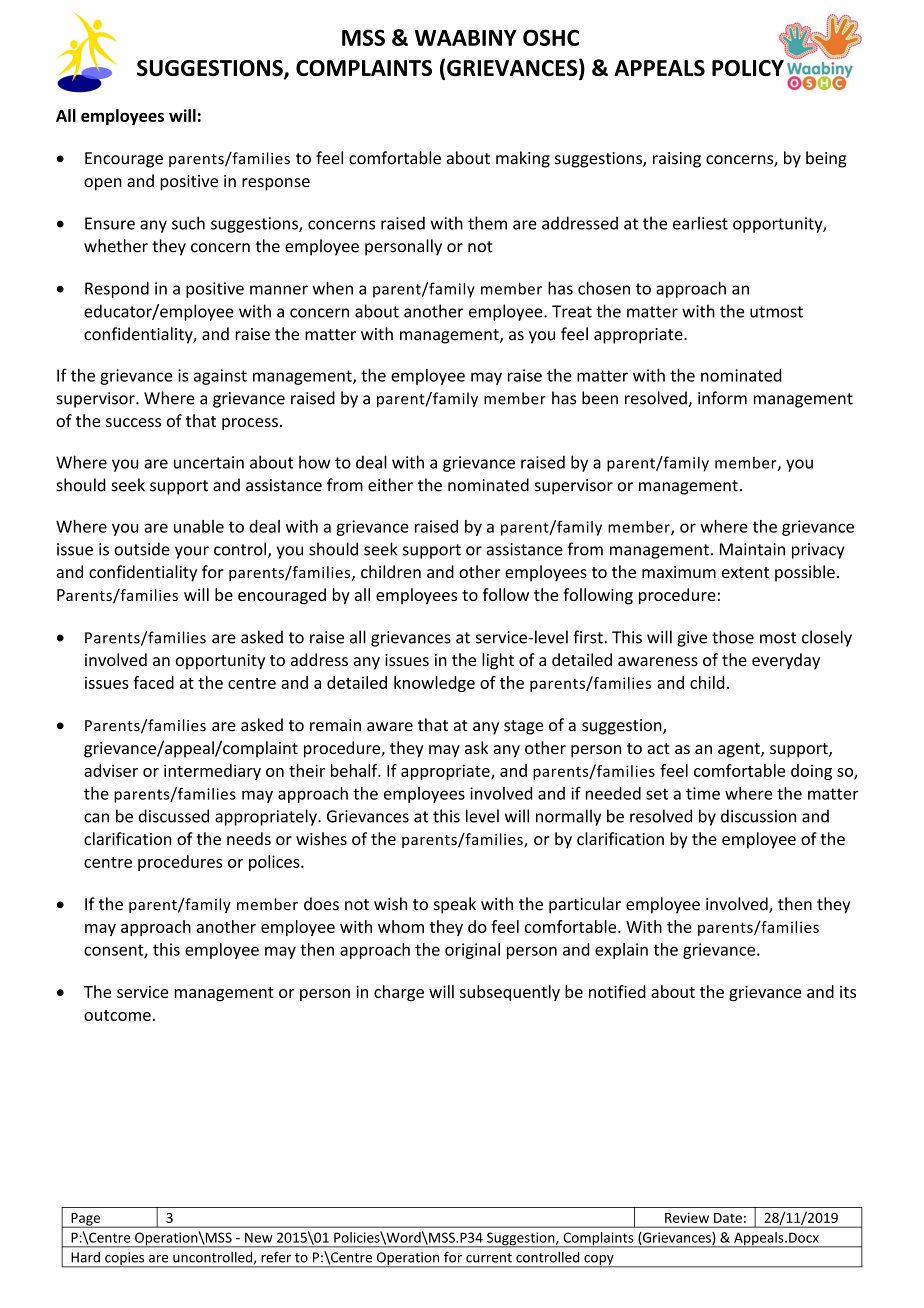  I want to click on either, so click(390, 485).
